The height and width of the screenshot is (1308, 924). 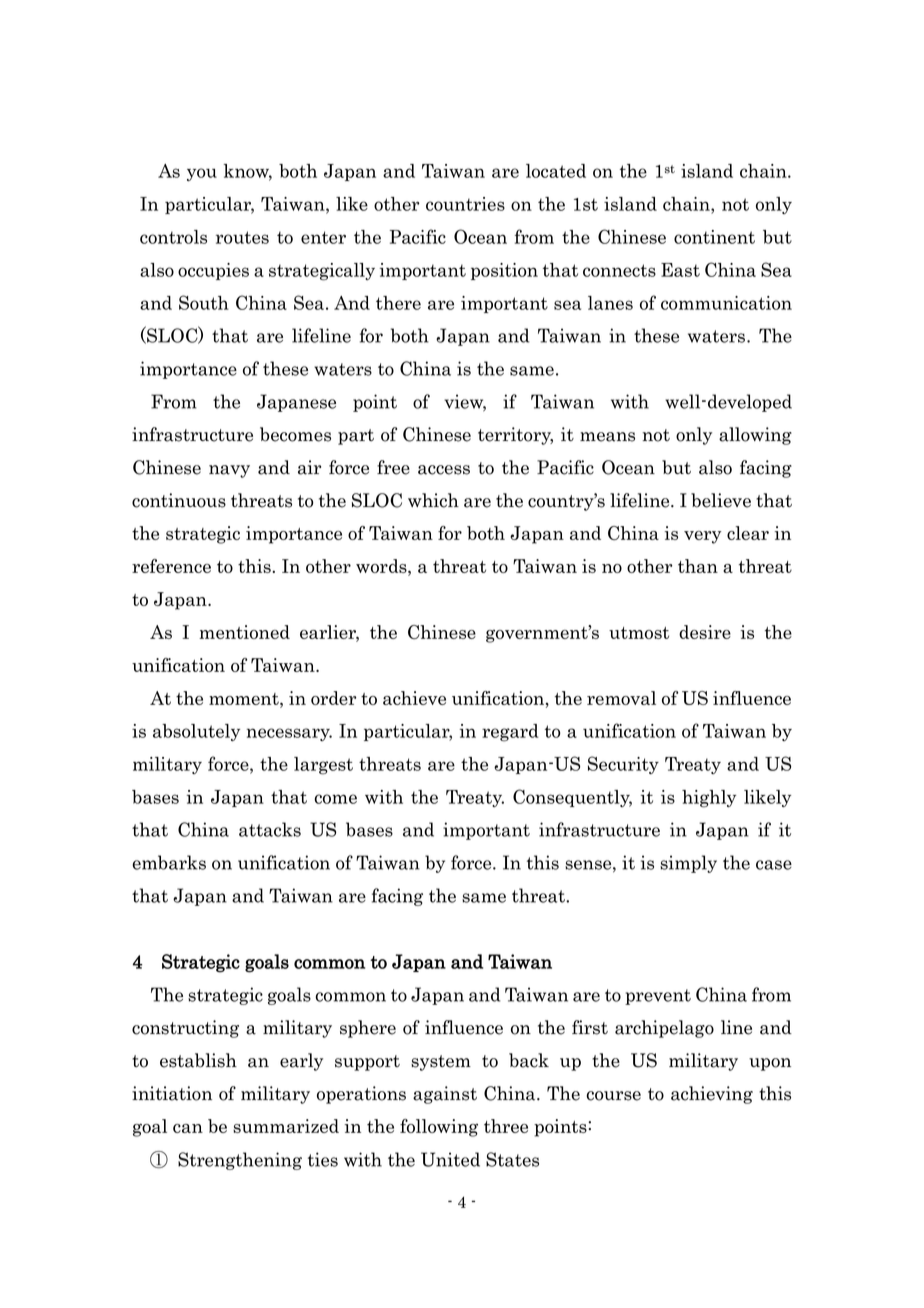 I want to click on routes, so click(x=242, y=237).
